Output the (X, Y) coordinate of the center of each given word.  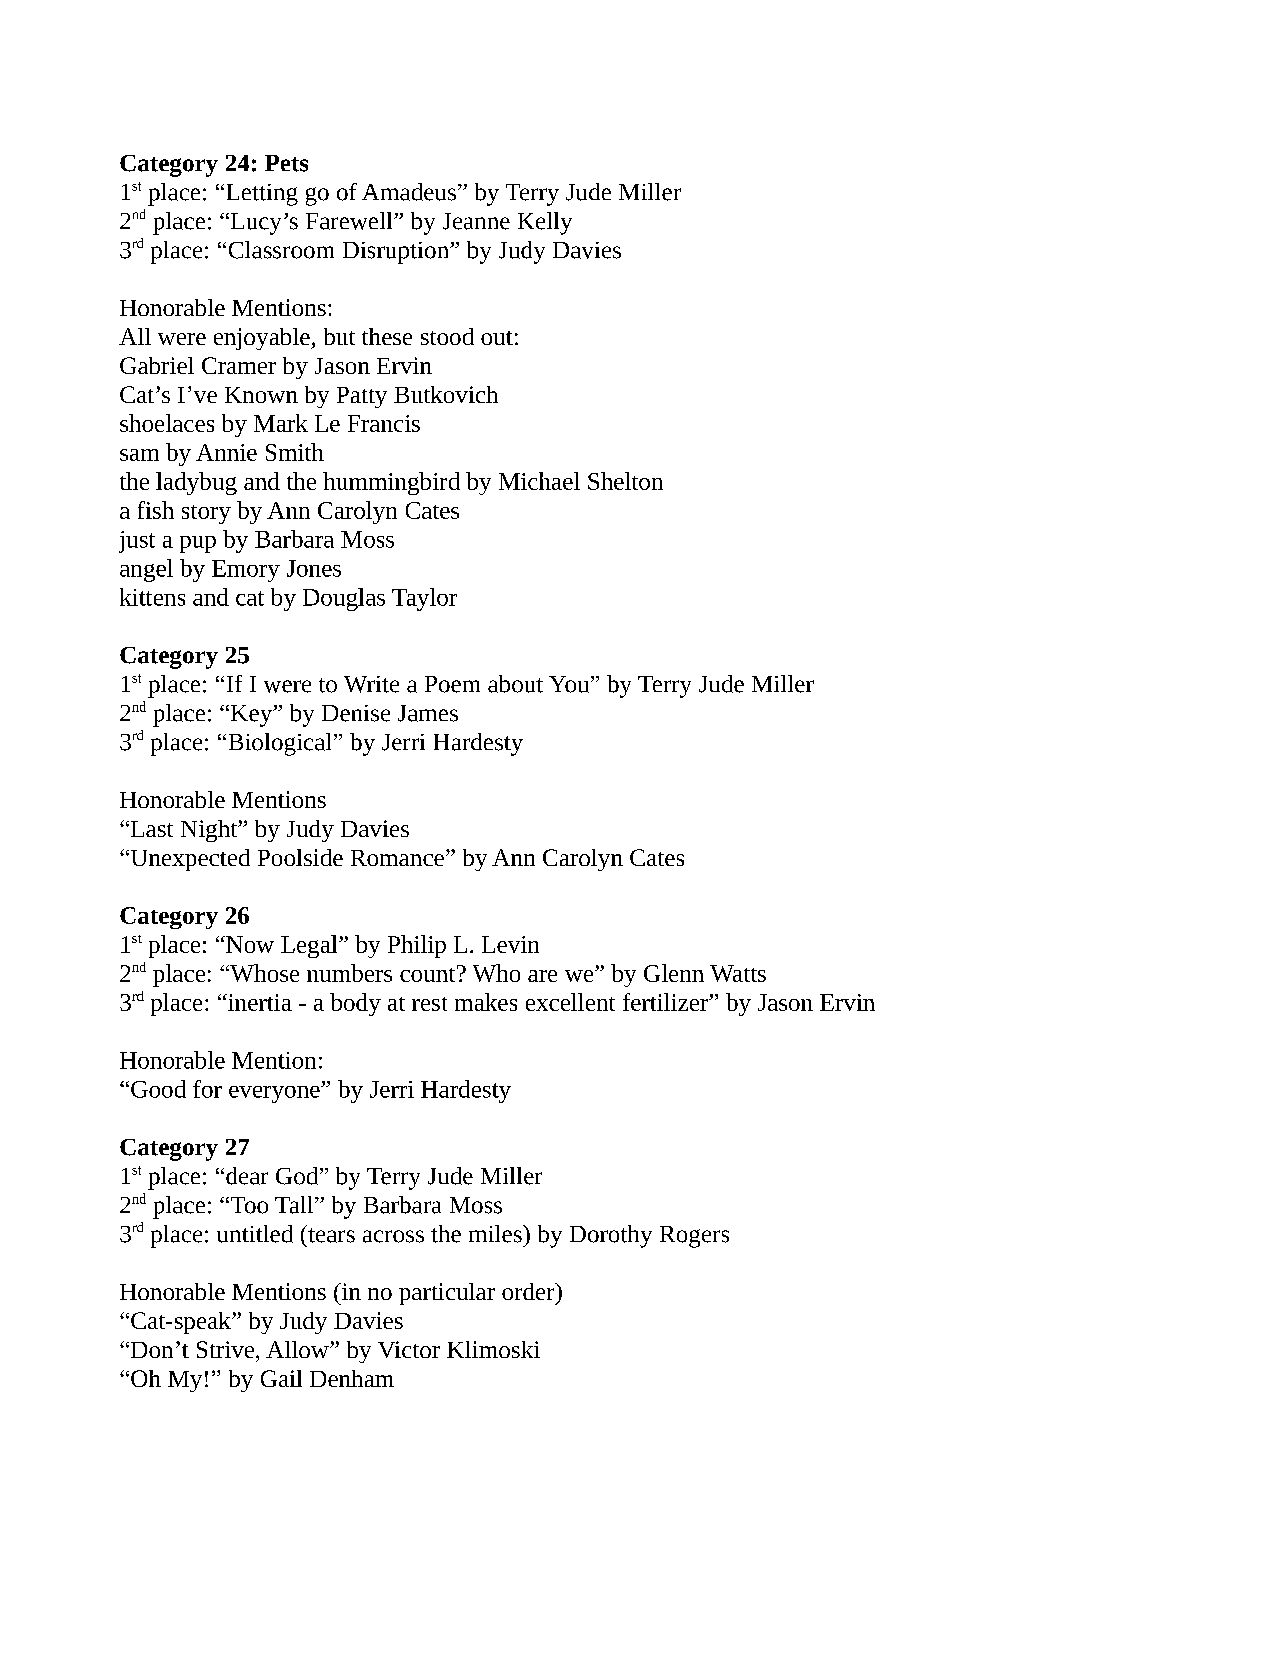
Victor (409, 1349)
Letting (262, 195)
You (570, 684)
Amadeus (409, 192)
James (428, 713)
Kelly (545, 223)
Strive (227, 1349)
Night (210, 831)
